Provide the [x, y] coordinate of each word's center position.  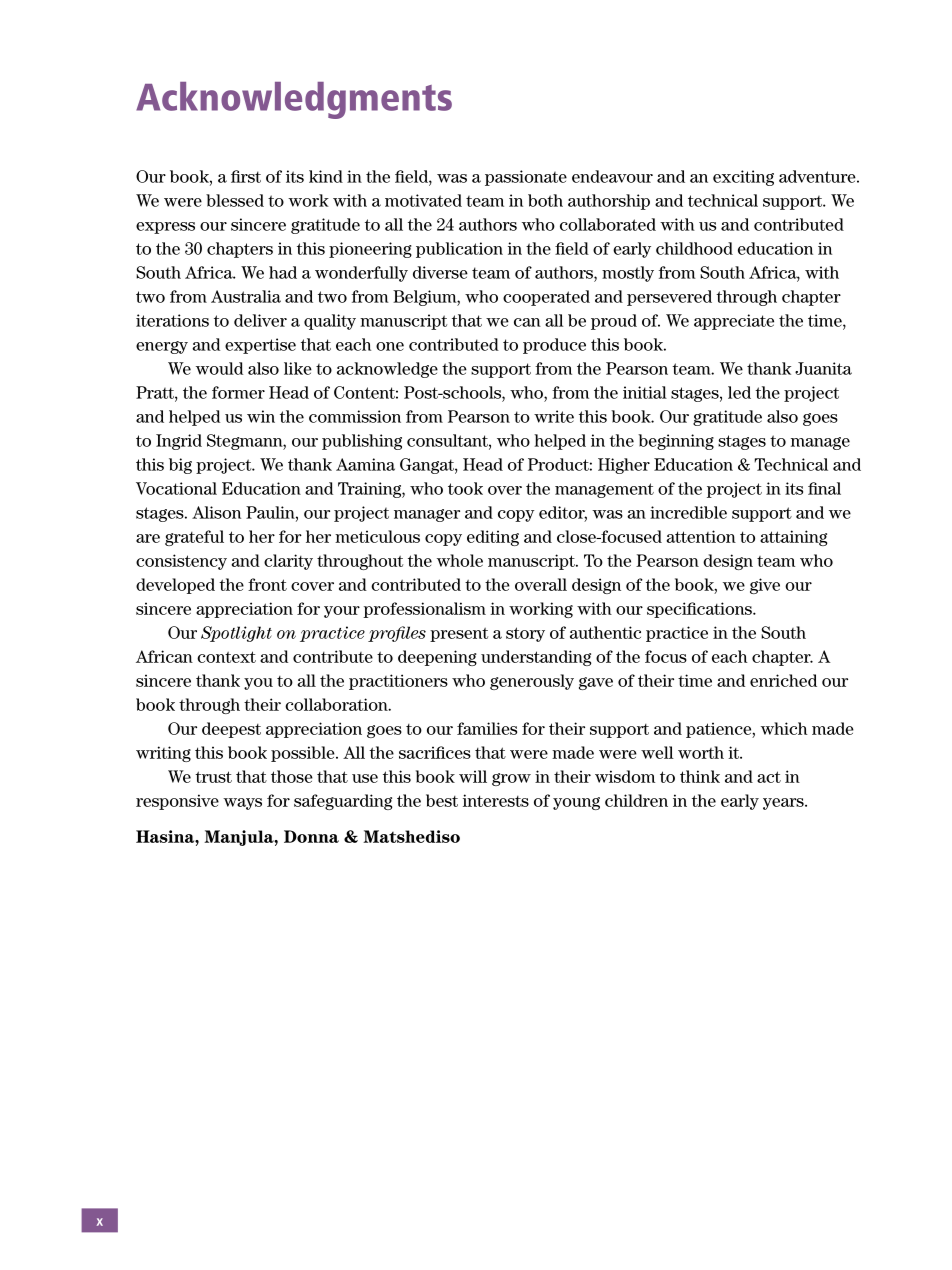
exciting [743, 178]
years [784, 804]
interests [496, 800]
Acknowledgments [294, 100]
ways [242, 804]
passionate [526, 178]
